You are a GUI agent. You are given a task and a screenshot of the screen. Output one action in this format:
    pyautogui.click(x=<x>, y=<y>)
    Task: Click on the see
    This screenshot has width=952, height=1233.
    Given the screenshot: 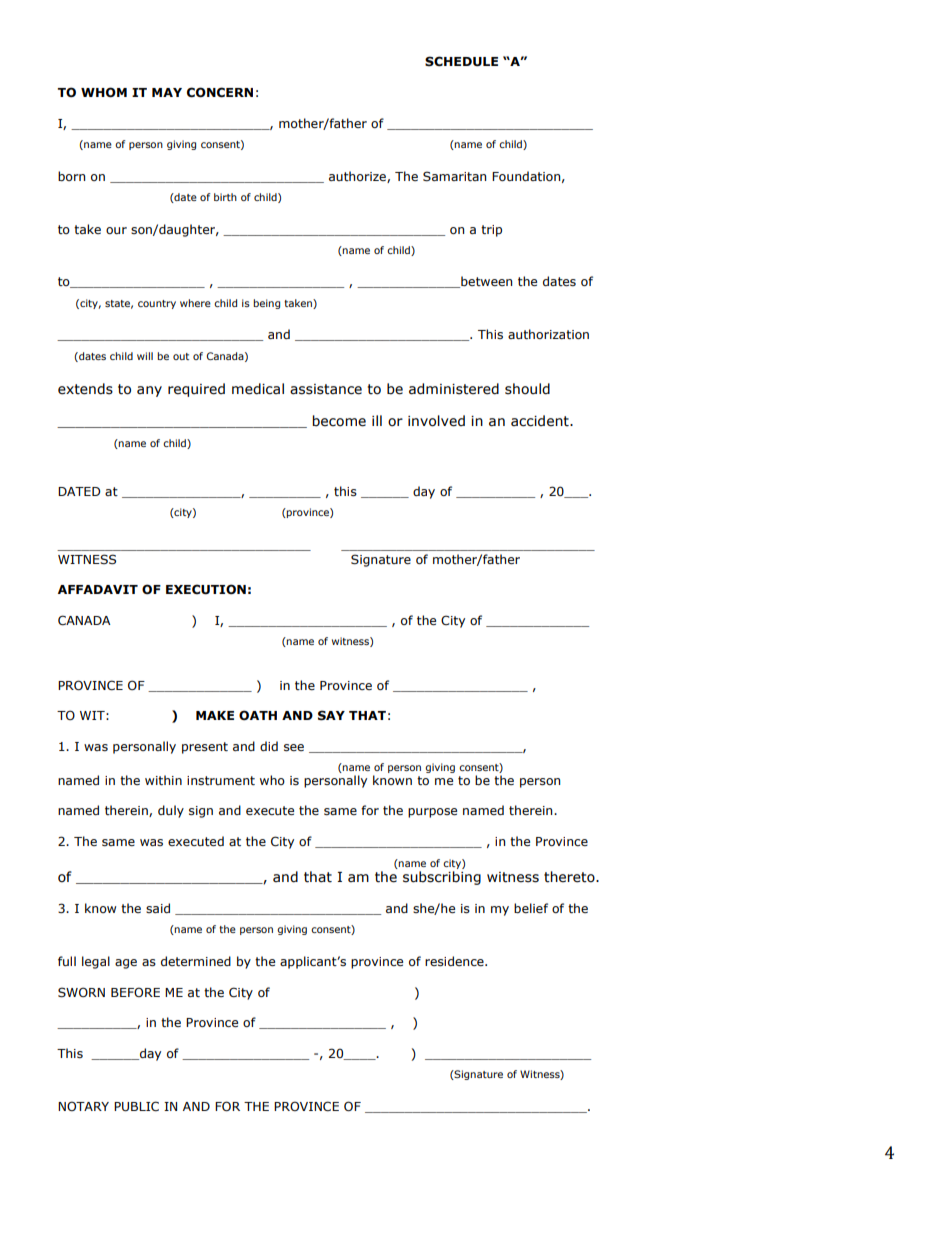 What is the action you would take?
    pyautogui.click(x=294, y=748)
